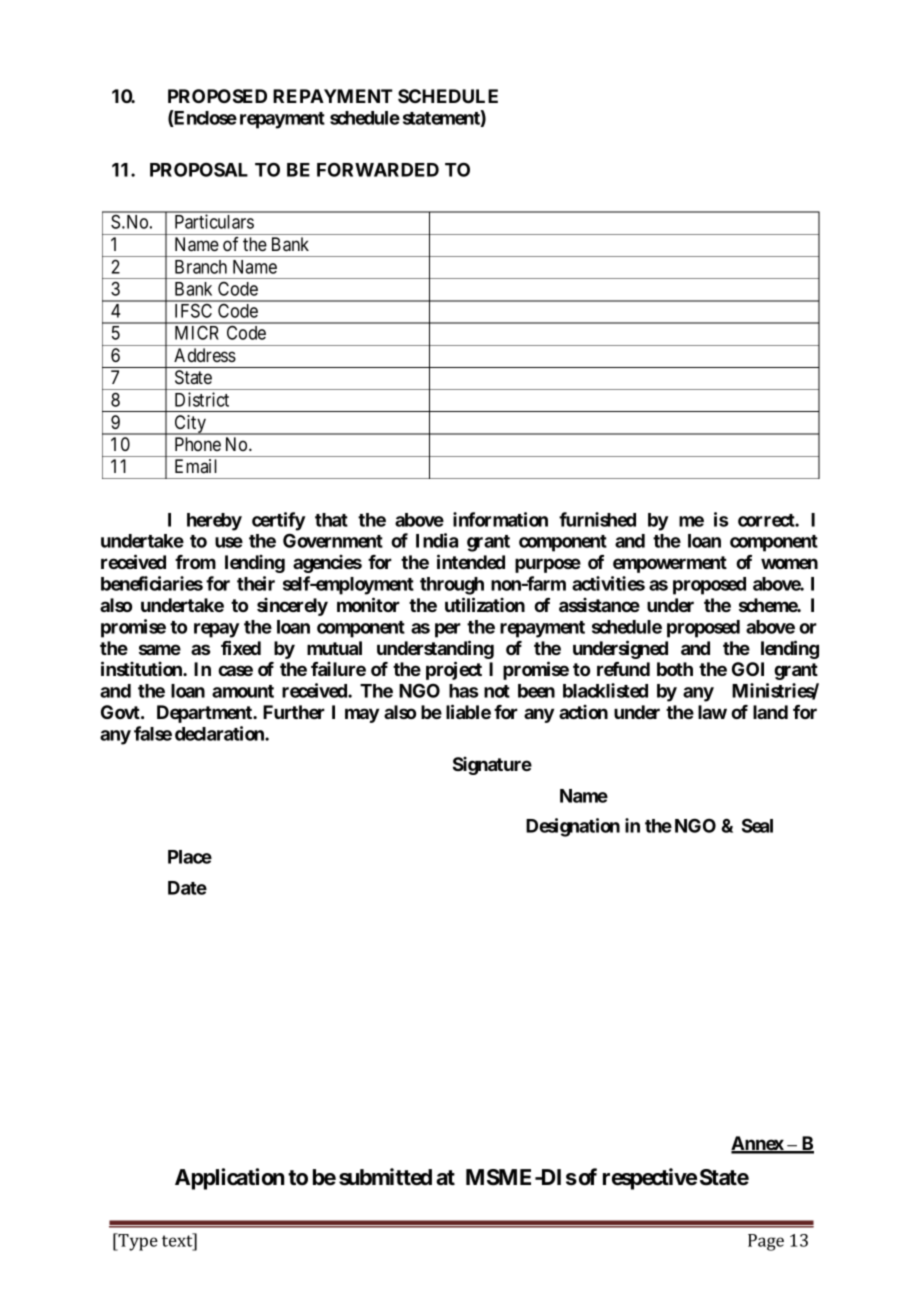 The image size is (924, 1307). I want to click on intended, so click(471, 561).
